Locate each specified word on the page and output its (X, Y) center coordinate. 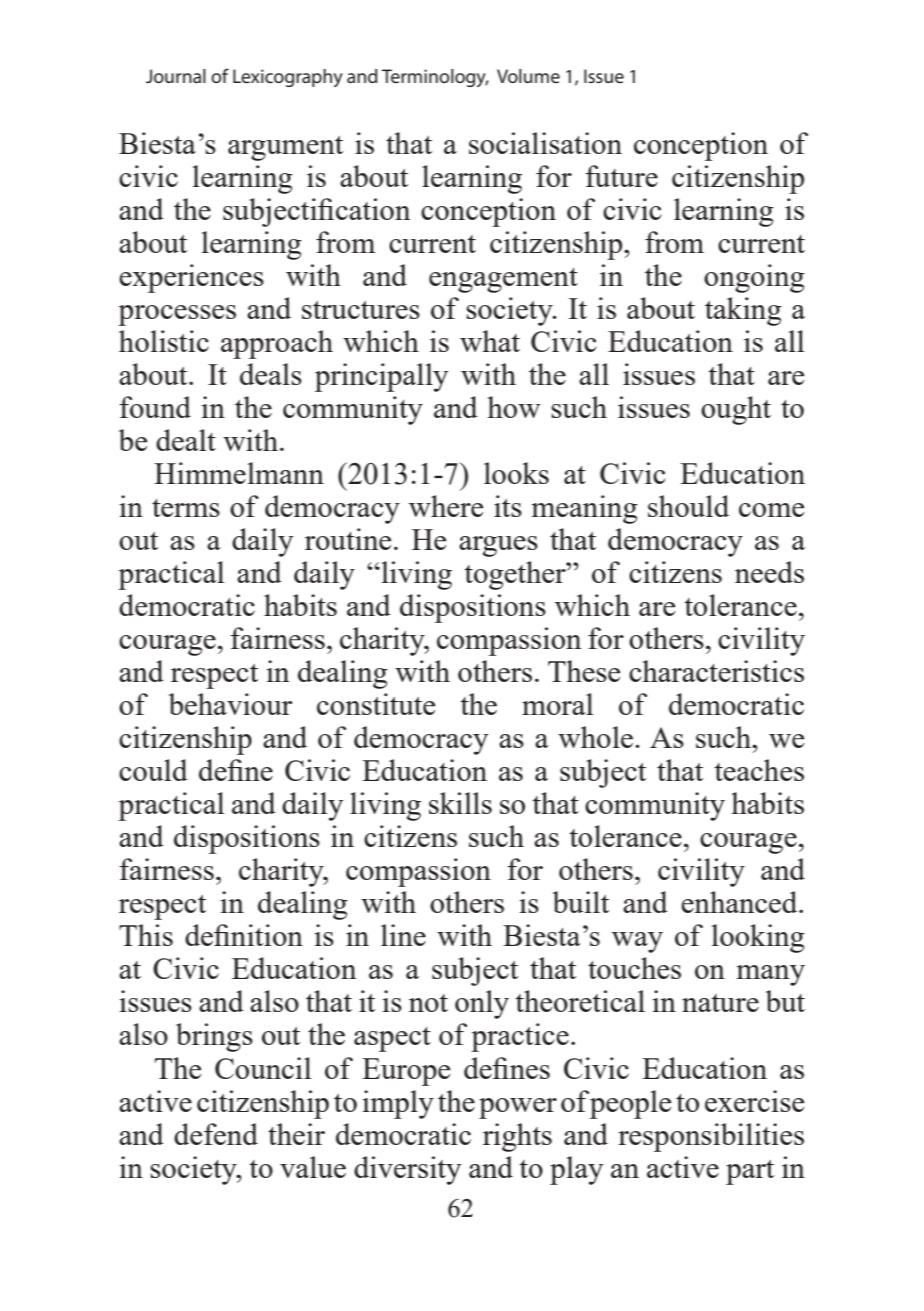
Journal (176, 76)
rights (517, 1137)
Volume (528, 76)
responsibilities (711, 1137)
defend (216, 1134)
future (621, 176)
